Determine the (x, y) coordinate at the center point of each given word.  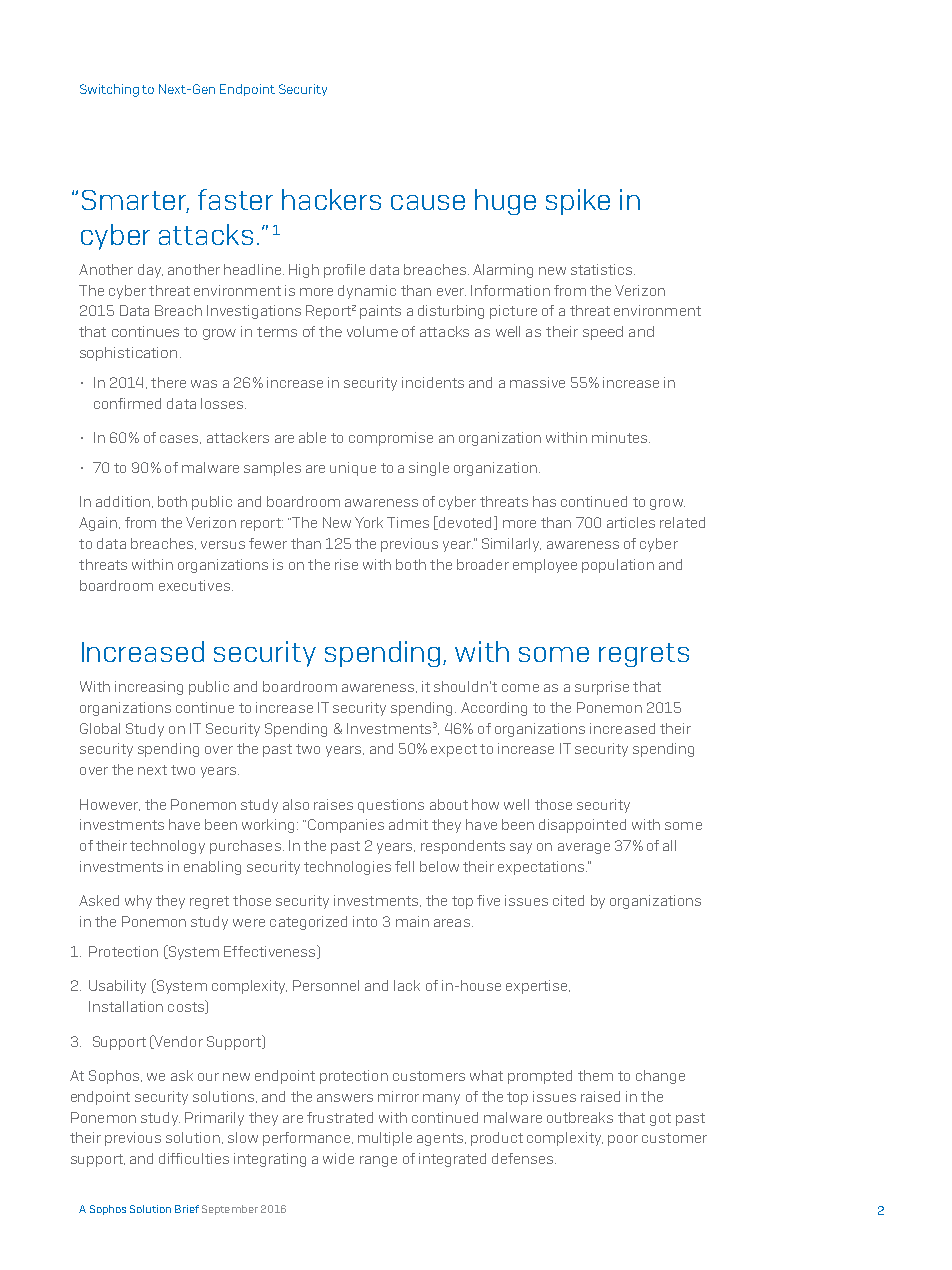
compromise (391, 439)
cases (180, 439)
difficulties (194, 1158)
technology (167, 847)
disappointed (582, 826)
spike (578, 202)
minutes (621, 437)
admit (408, 824)
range (378, 1161)
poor (623, 1140)
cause (428, 202)
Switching (109, 90)
